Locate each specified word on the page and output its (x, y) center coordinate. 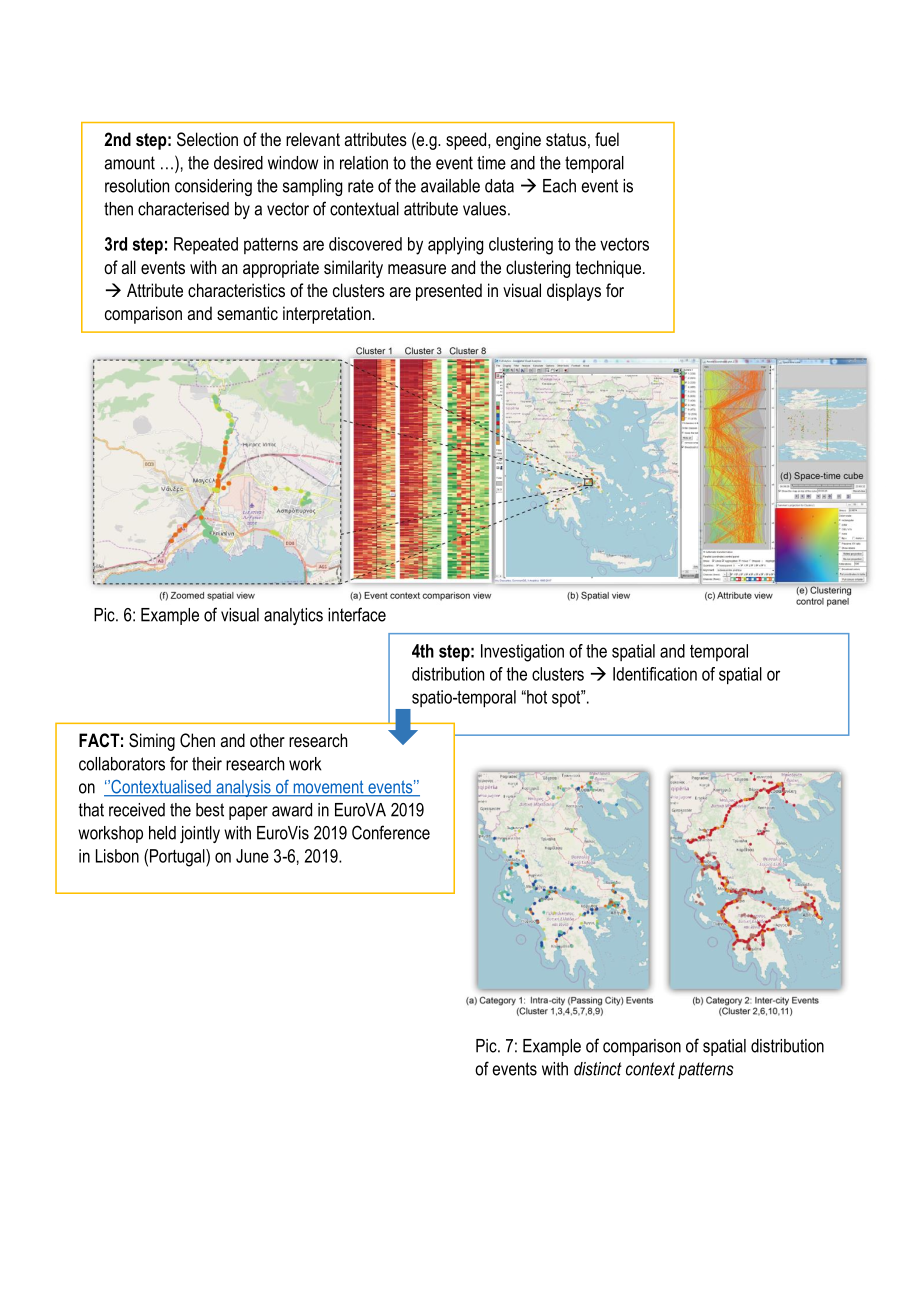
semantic (247, 313)
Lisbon (117, 856)
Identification (655, 674)
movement (328, 788)
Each (559, 186)
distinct (598, 1069)
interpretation (328, 315)
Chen (197, 740)
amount (130, 163)
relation (364, 163)
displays (574, 292)
